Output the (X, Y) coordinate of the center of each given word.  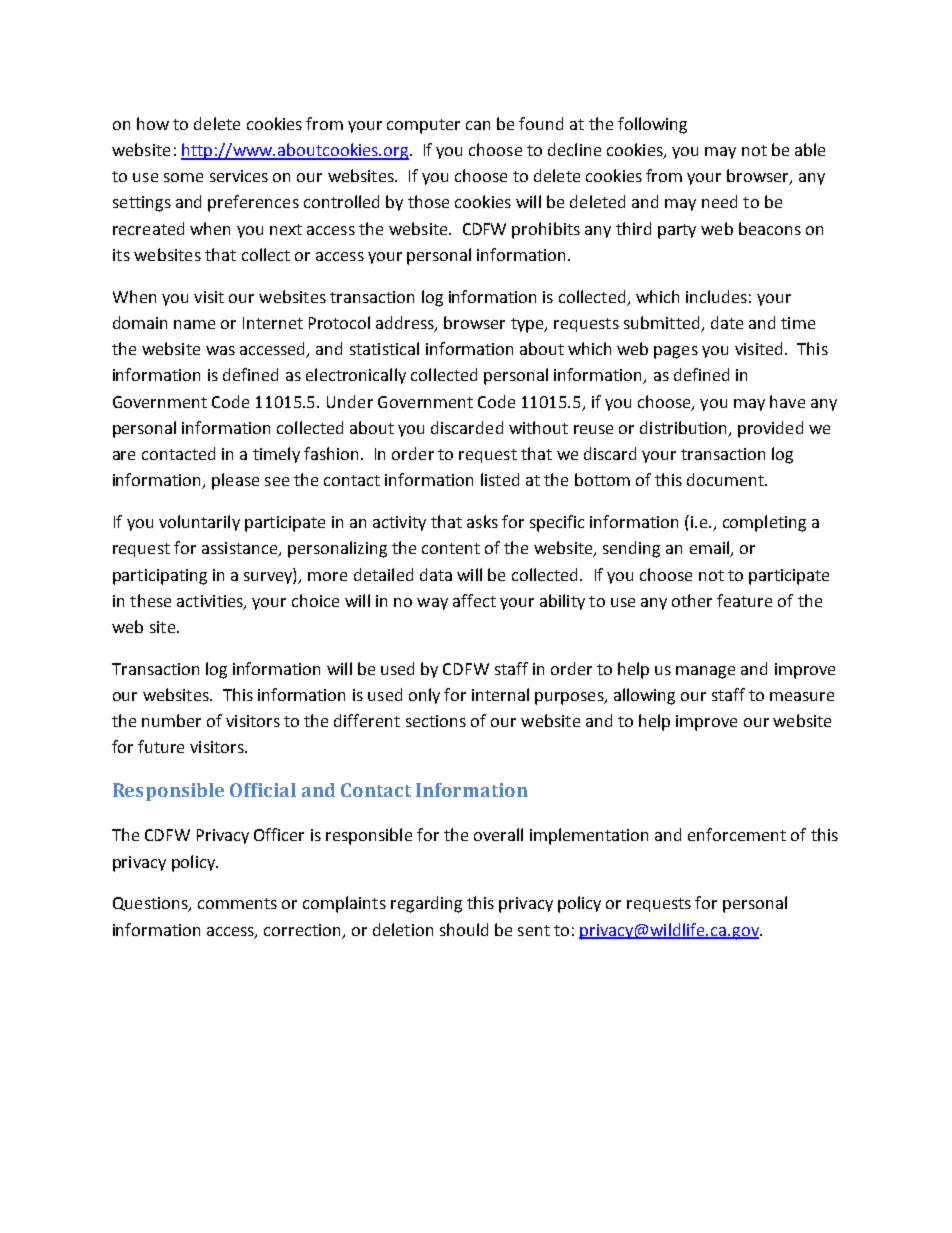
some (183, 177)
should (464, 929)
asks (482, 521)
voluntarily (199, 523)
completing (764, 523)
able (810, 149)
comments (237, 903)
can (478, 125)
